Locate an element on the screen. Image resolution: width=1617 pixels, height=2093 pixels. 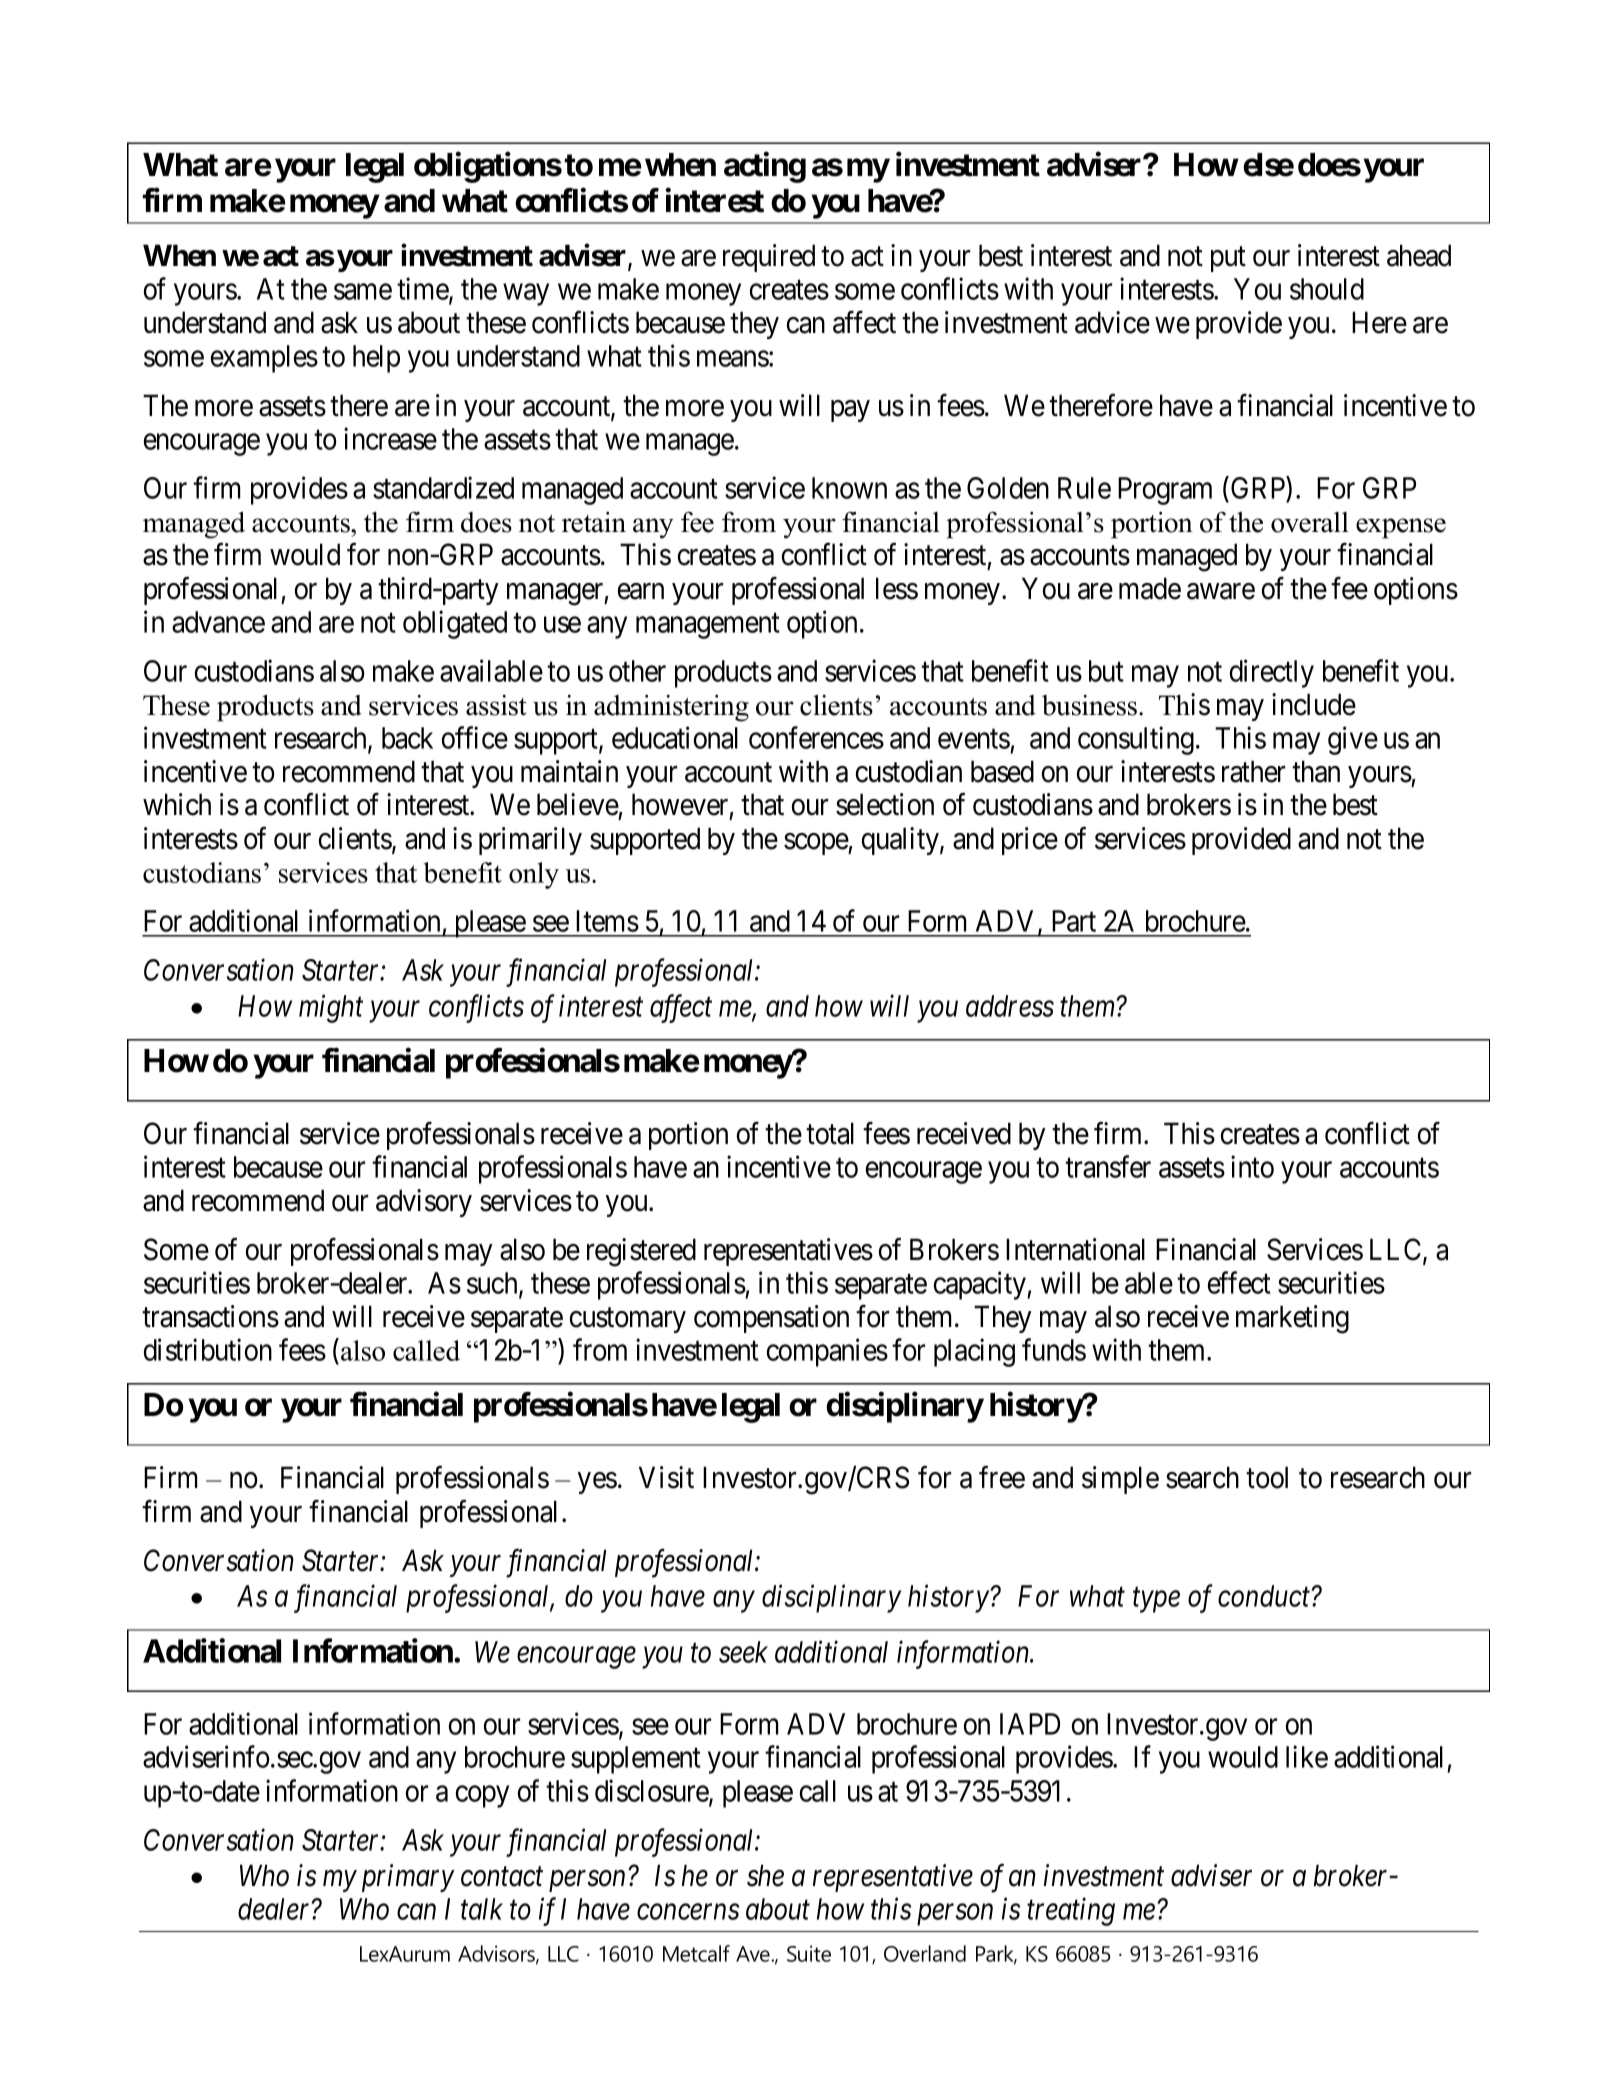
selection is located at coordinates (885, 804).
